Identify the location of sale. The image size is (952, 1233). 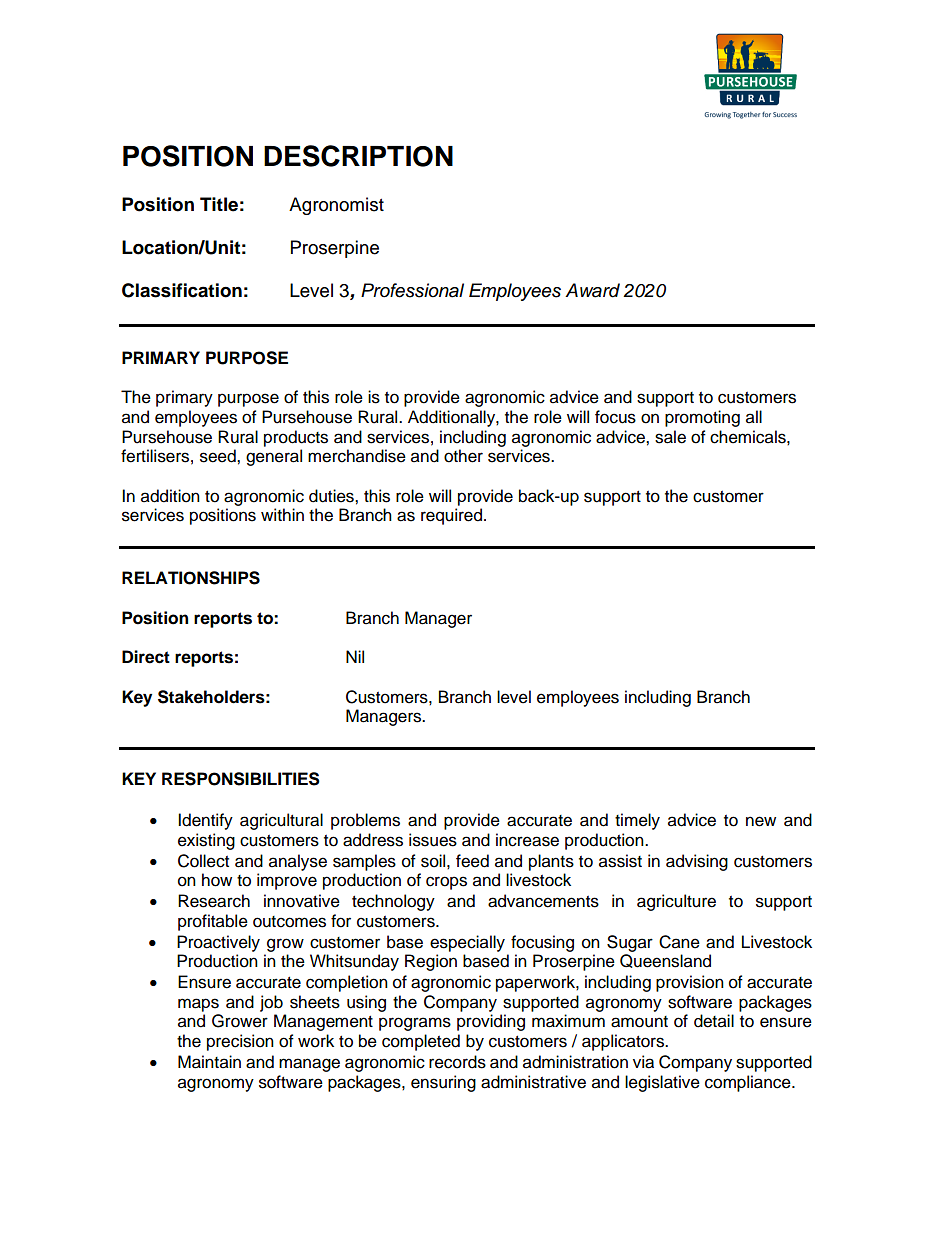
(670, 437).
